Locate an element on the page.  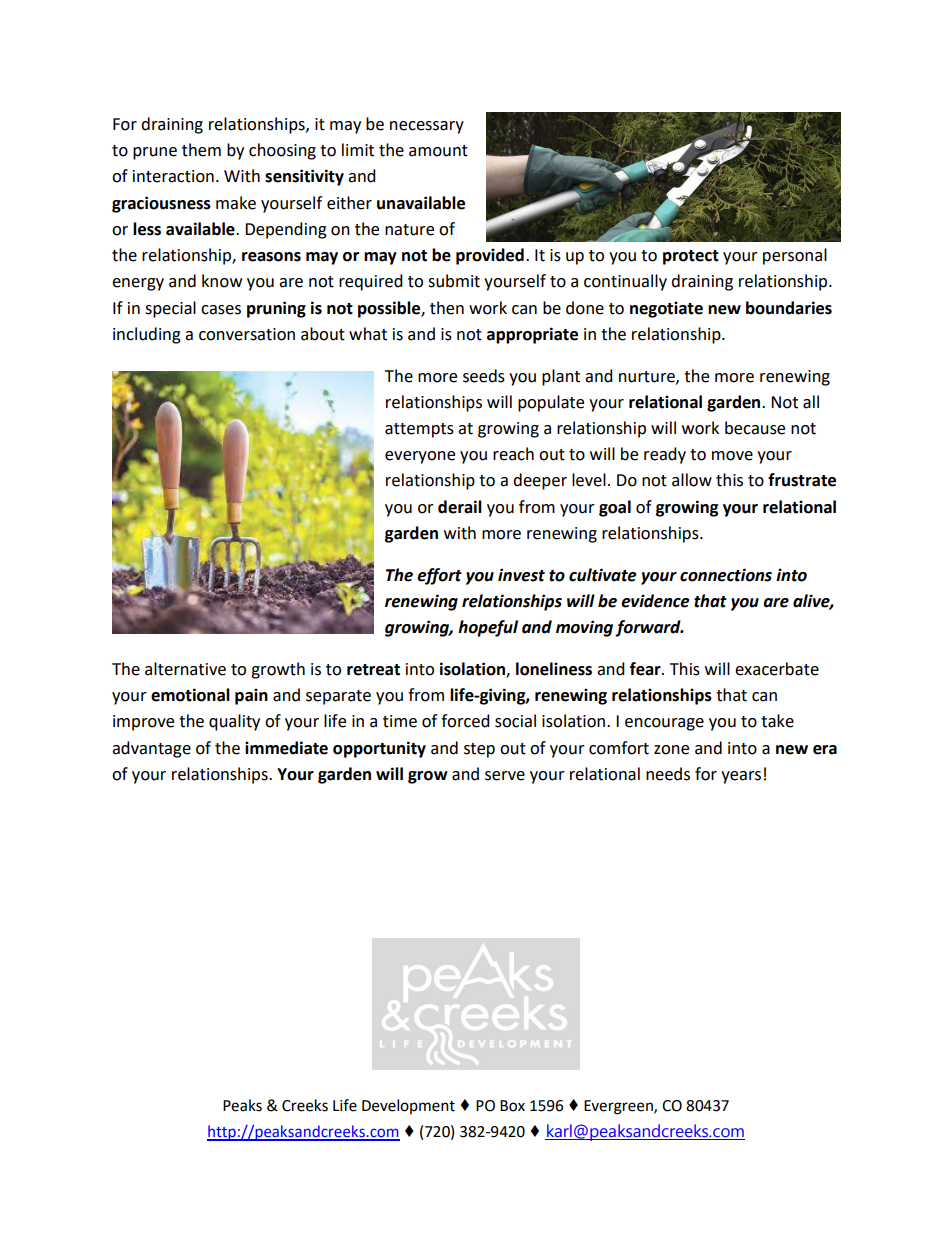
hopeful is located at coordinates (488, 628).
